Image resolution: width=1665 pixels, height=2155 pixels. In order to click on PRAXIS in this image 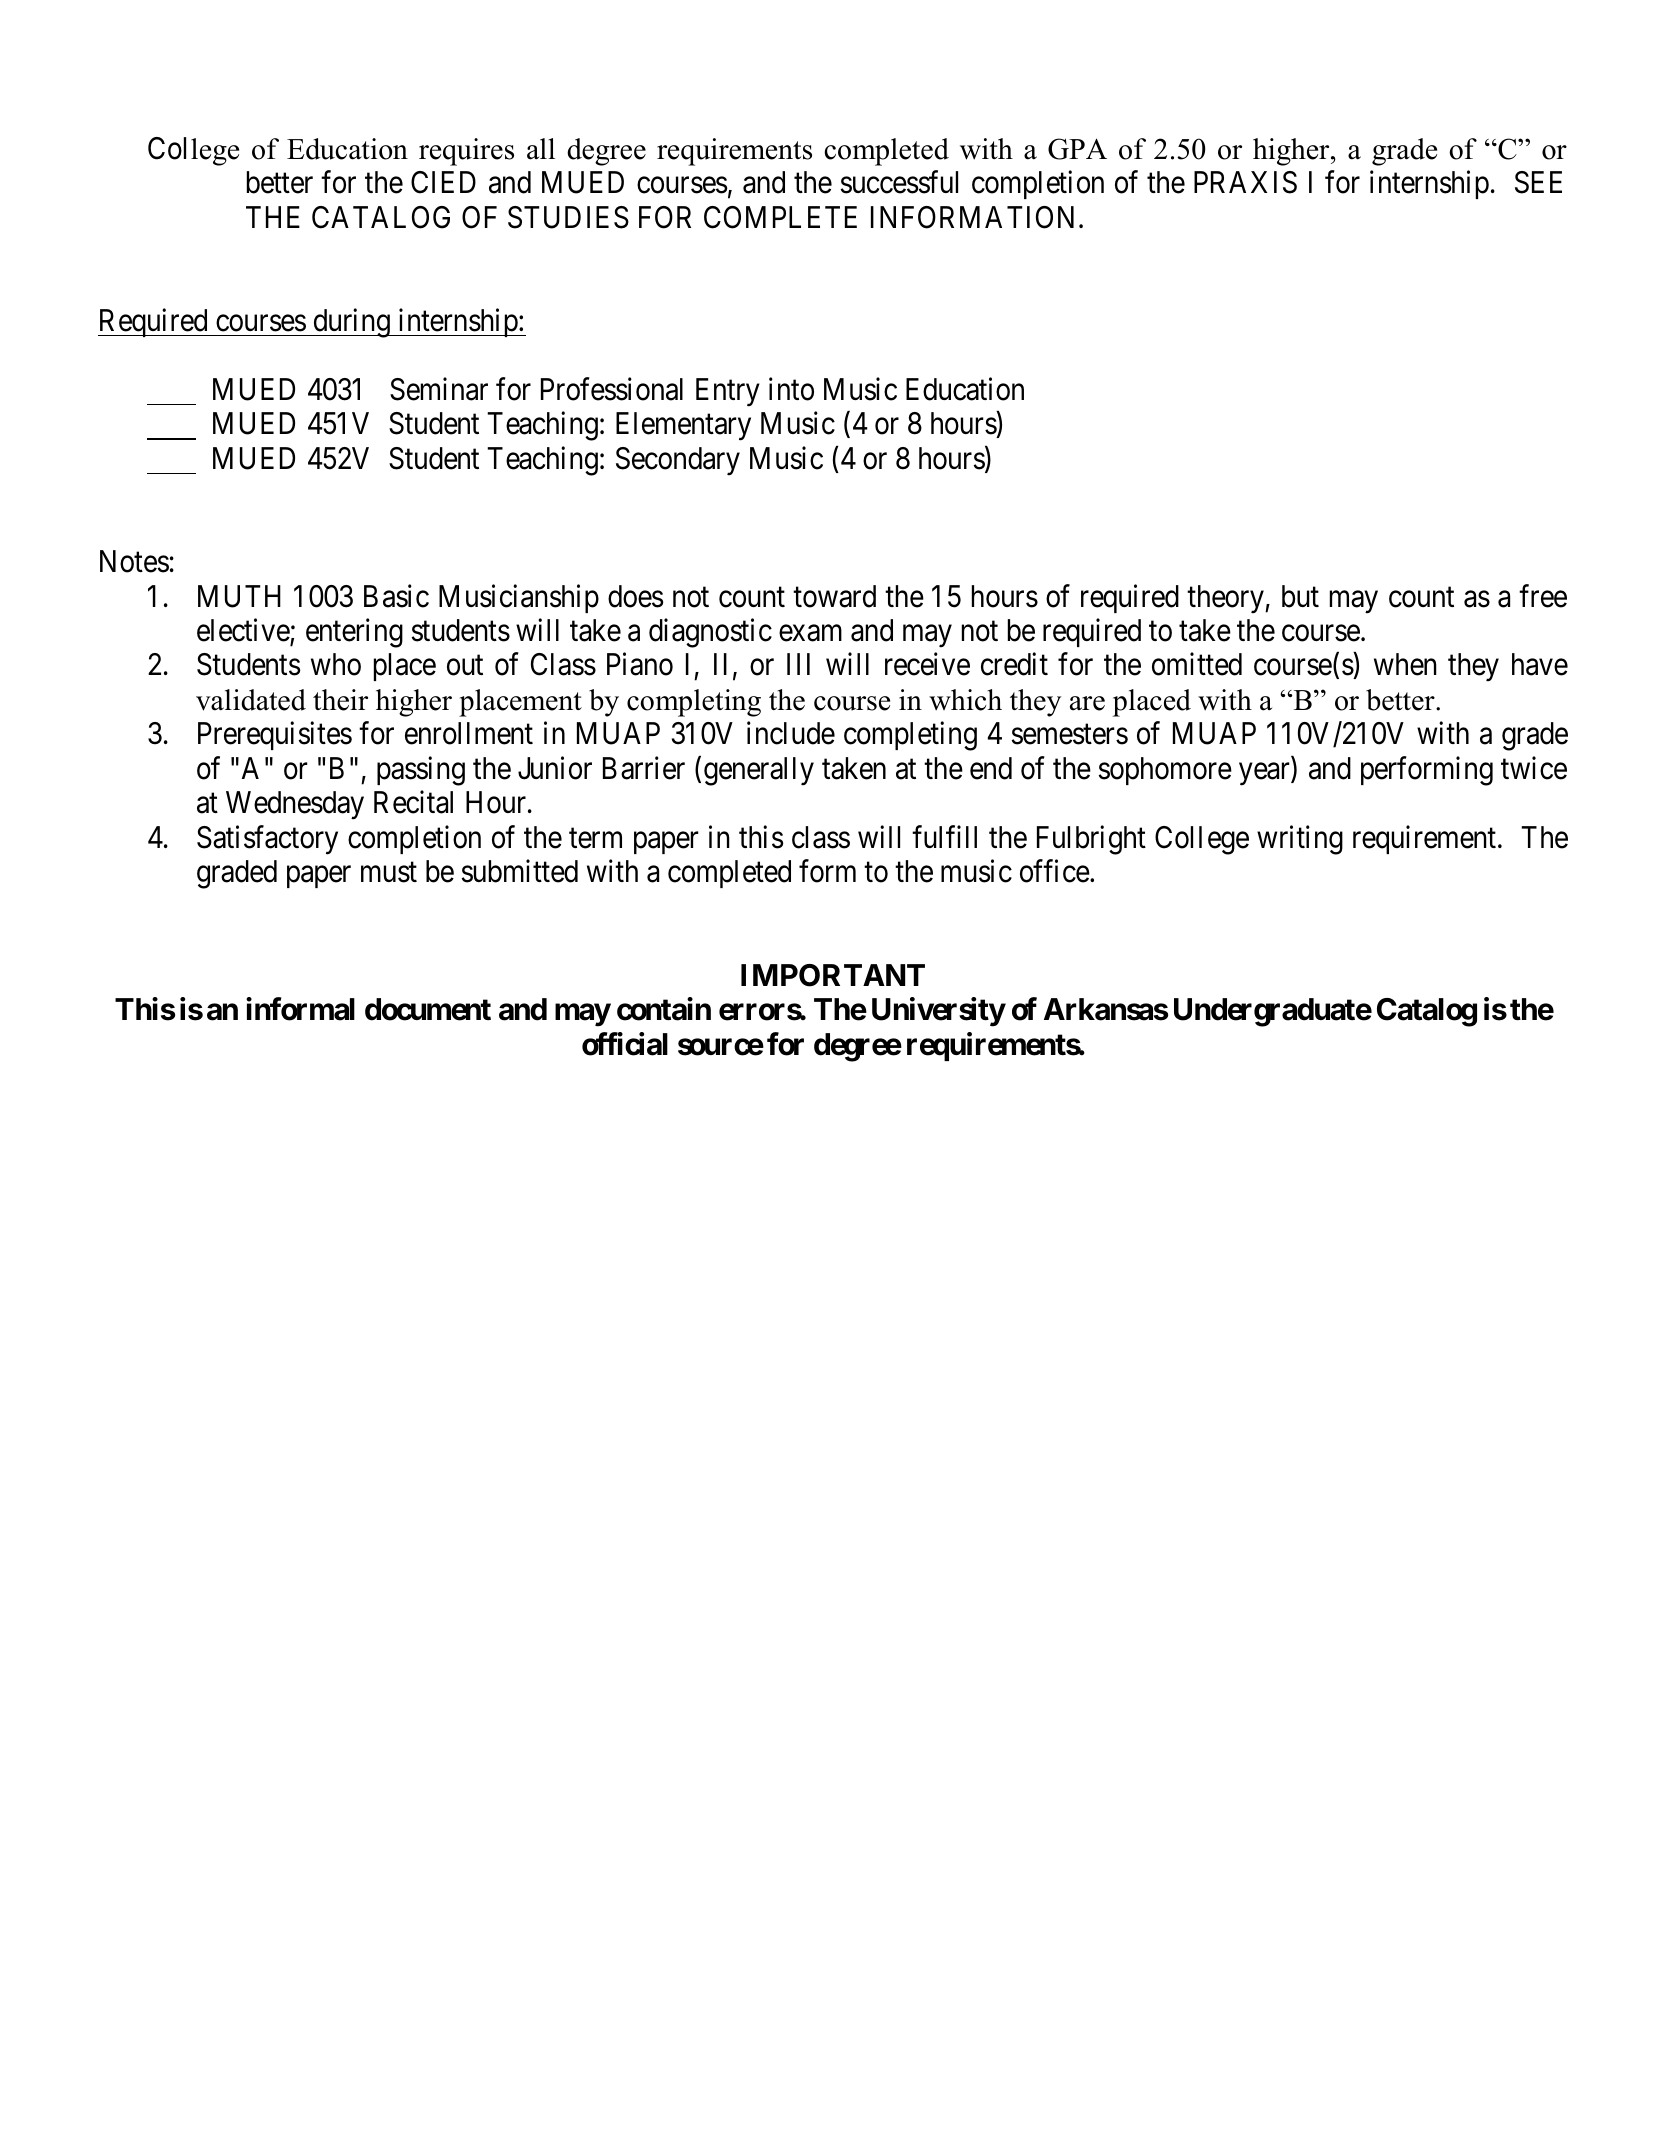, I will do `click(1245, 182)`.
